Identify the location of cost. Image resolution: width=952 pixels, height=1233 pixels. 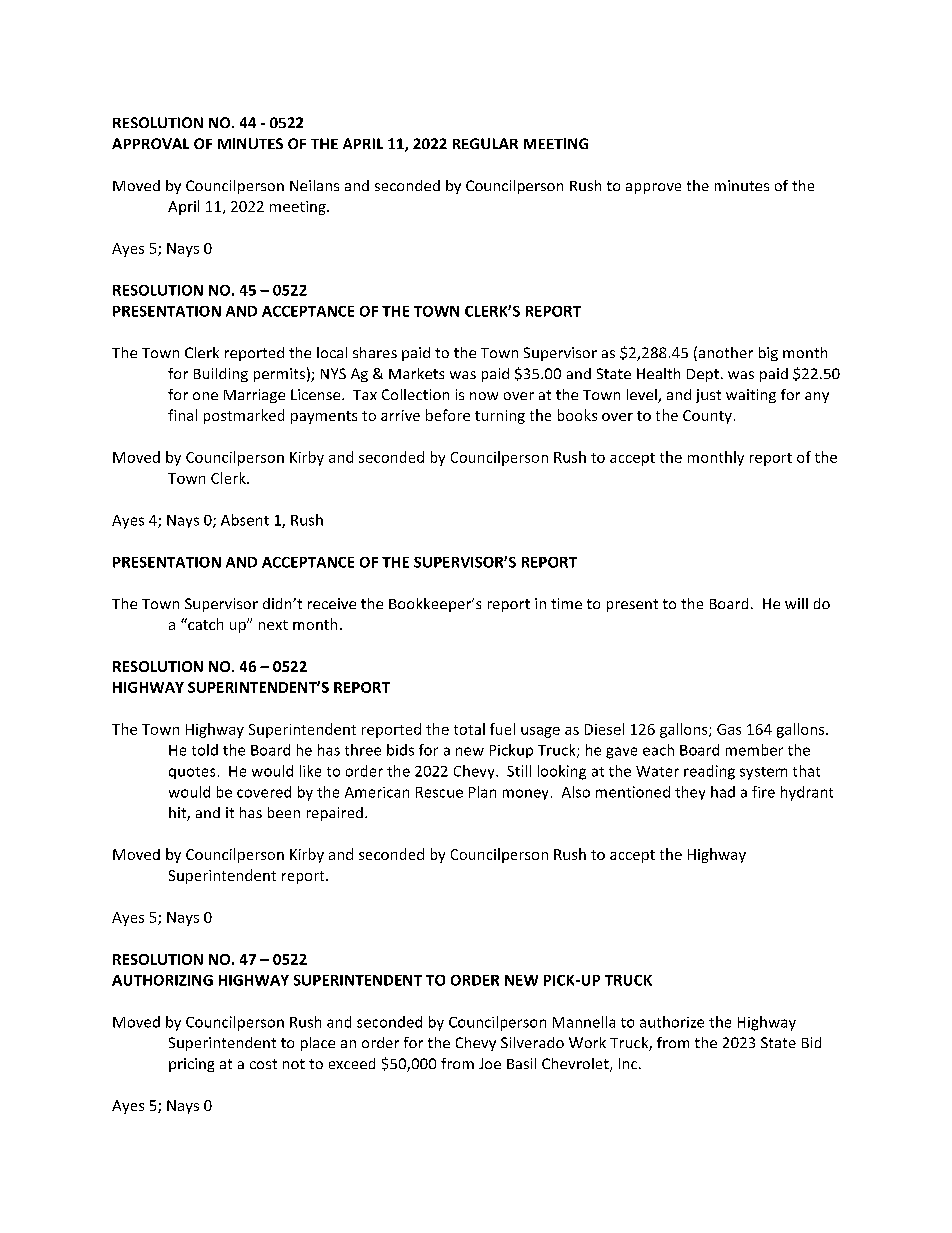
(263, 1064).
